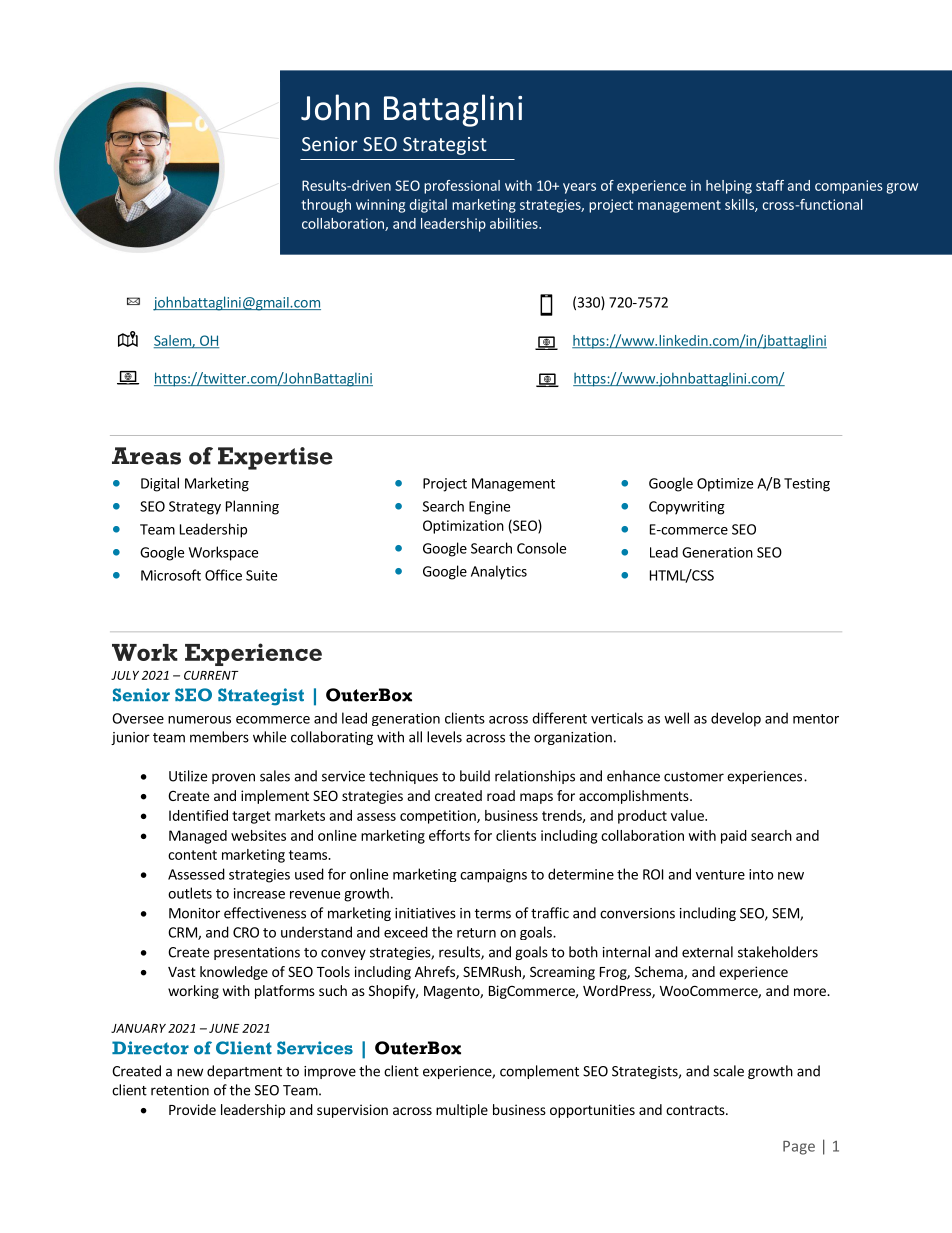 This screenshot has height=1233, width=952. I want to click on through, so click(326, 206).
